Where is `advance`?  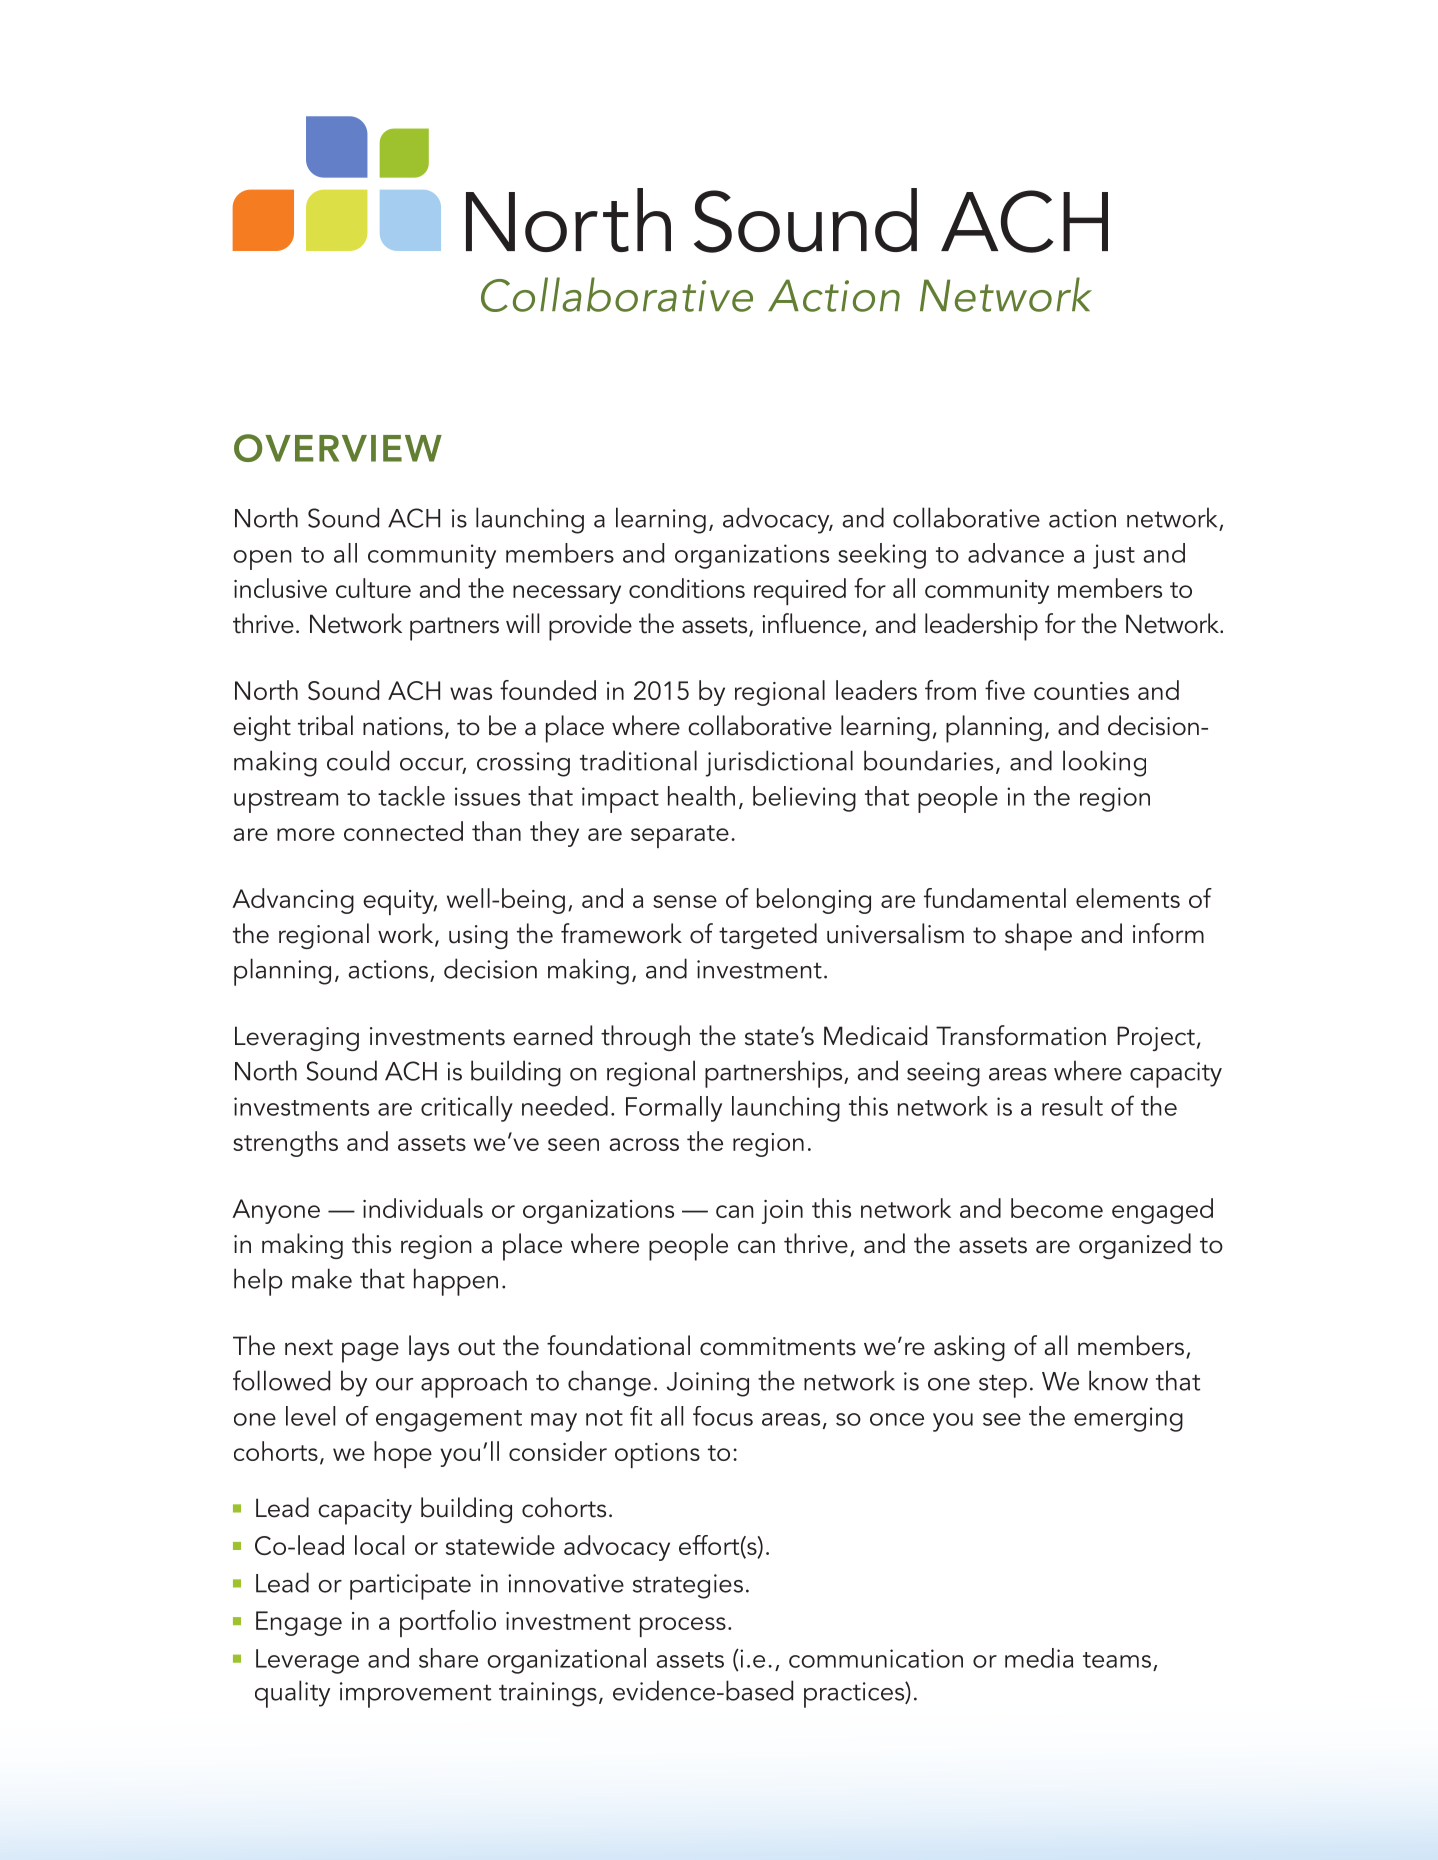
advance is located at coordinates (1016, 553).
